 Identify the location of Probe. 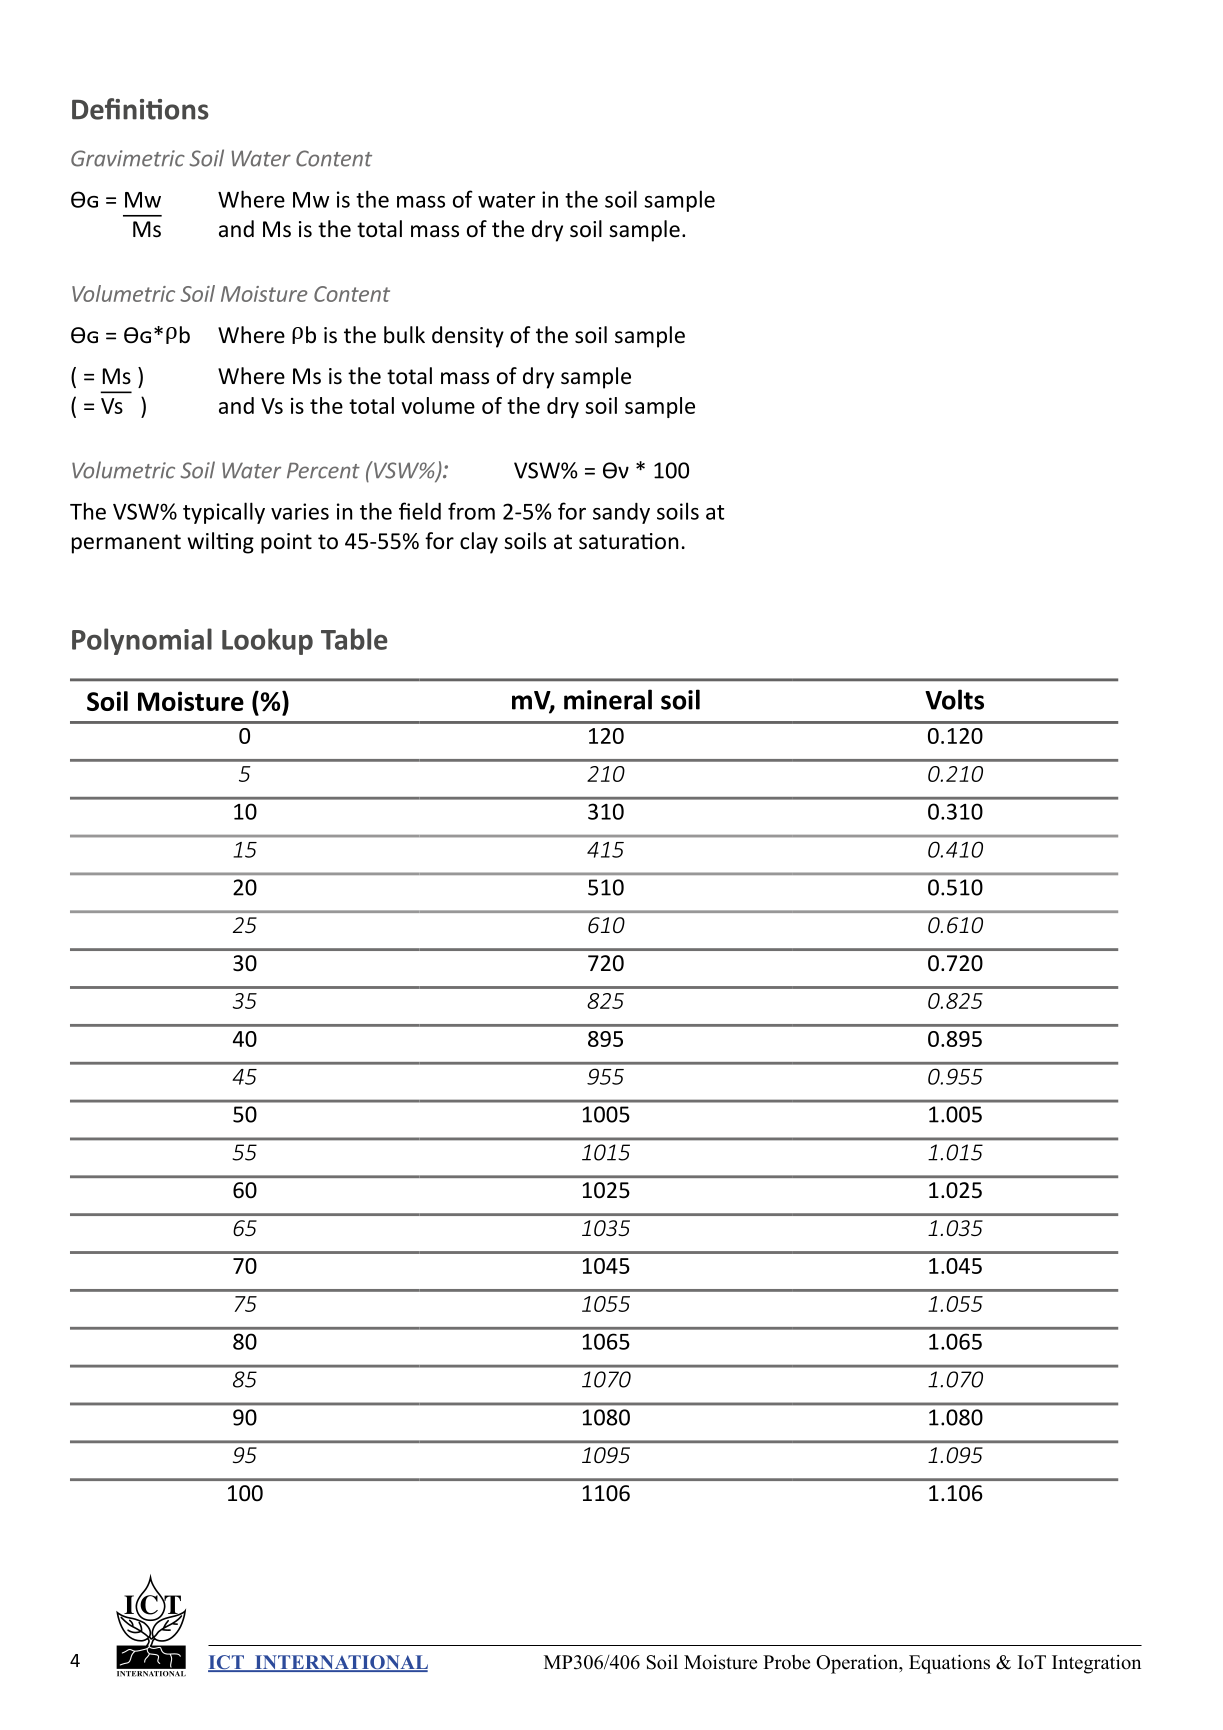
(786, 1662).
